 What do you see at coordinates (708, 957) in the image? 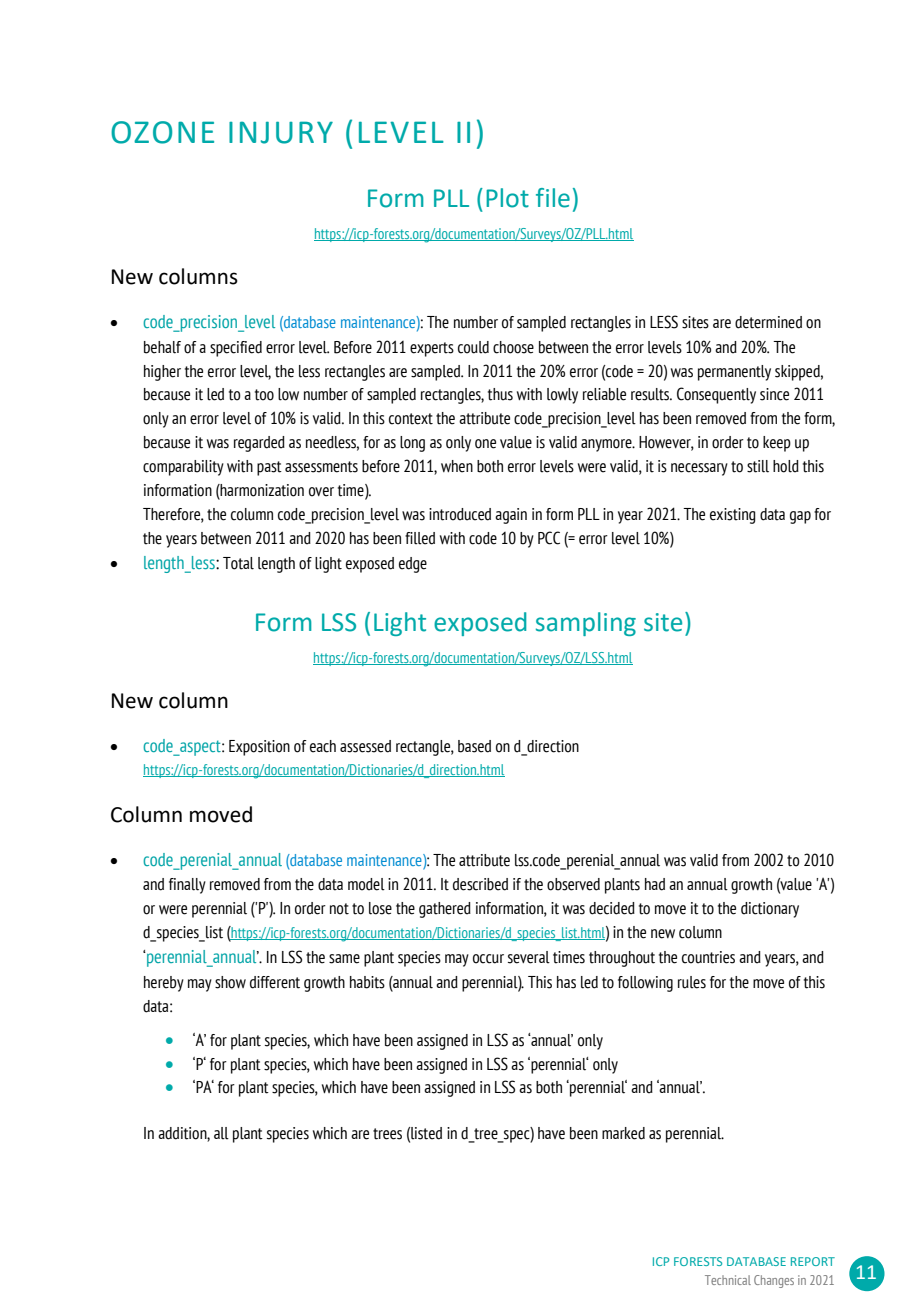
I see `countries` at bounding box center [708, 957].
